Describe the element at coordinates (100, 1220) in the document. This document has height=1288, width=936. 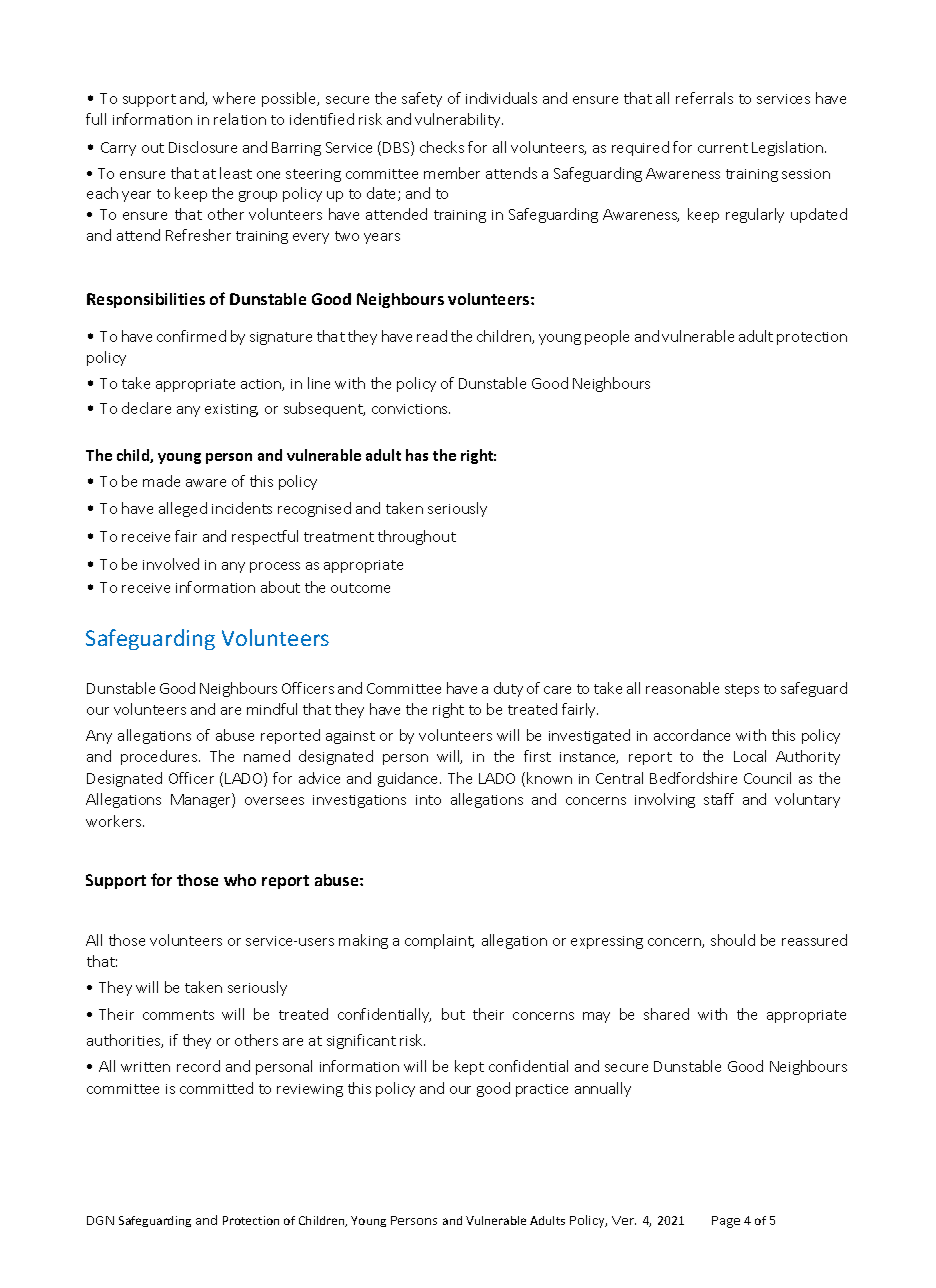
I see `DGN` at that location.
